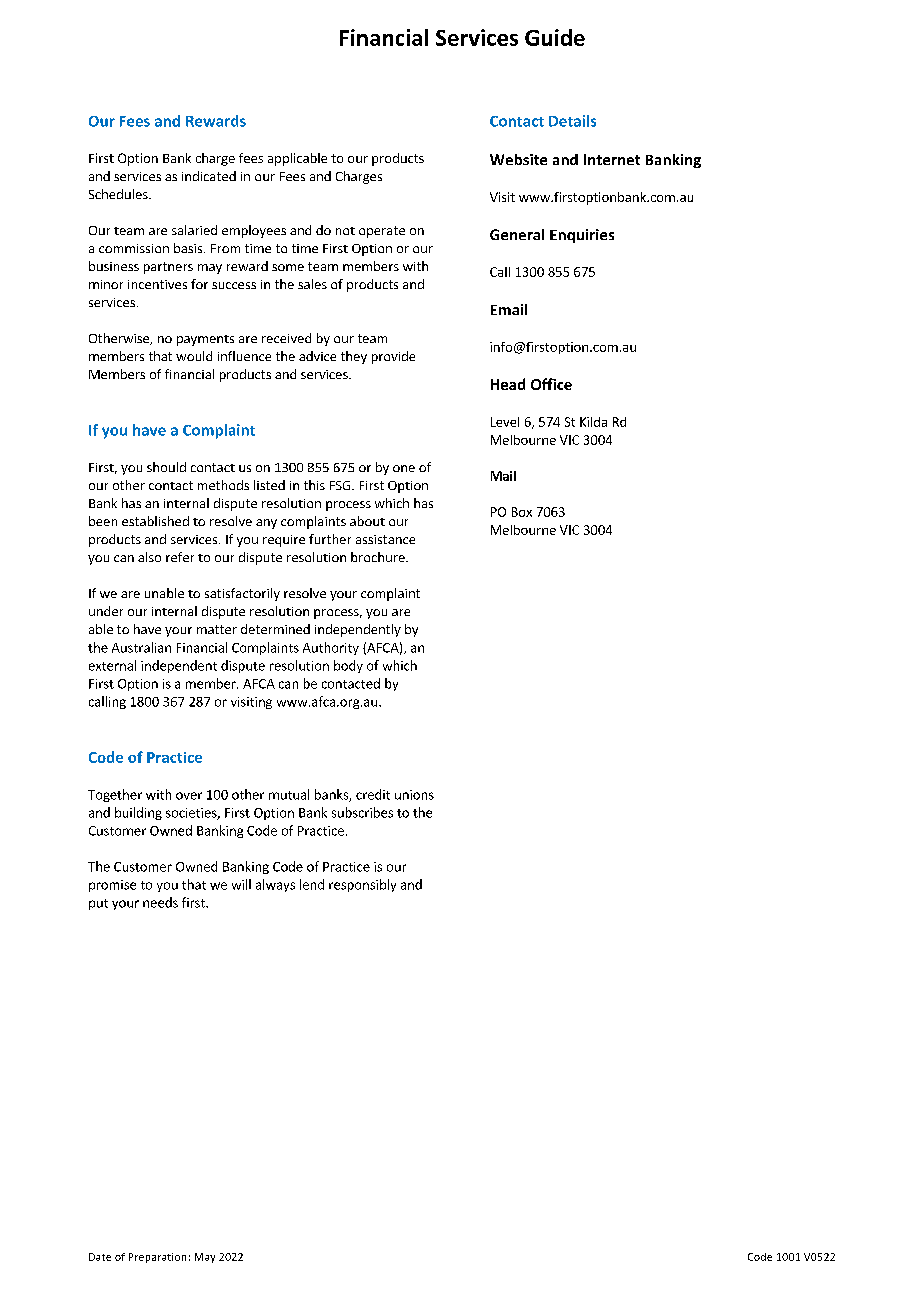  Describe the element at coordinates (314, 485) in the document. I see `this` at that location.
